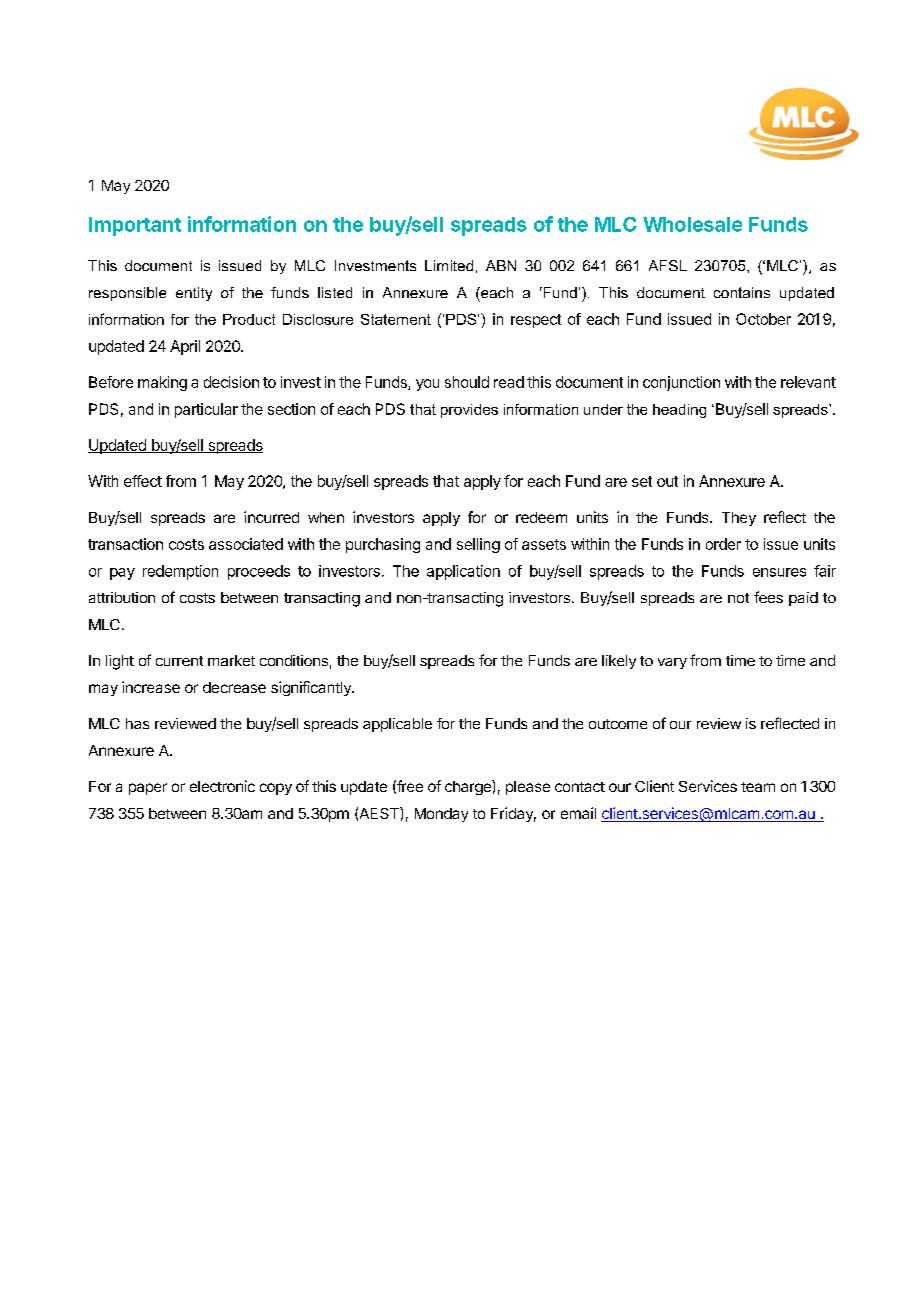 This screenshot has width=924, height=1308. Describe the element at coordinates (449, 265) in the screenshot. I see `Limited` at that location.
